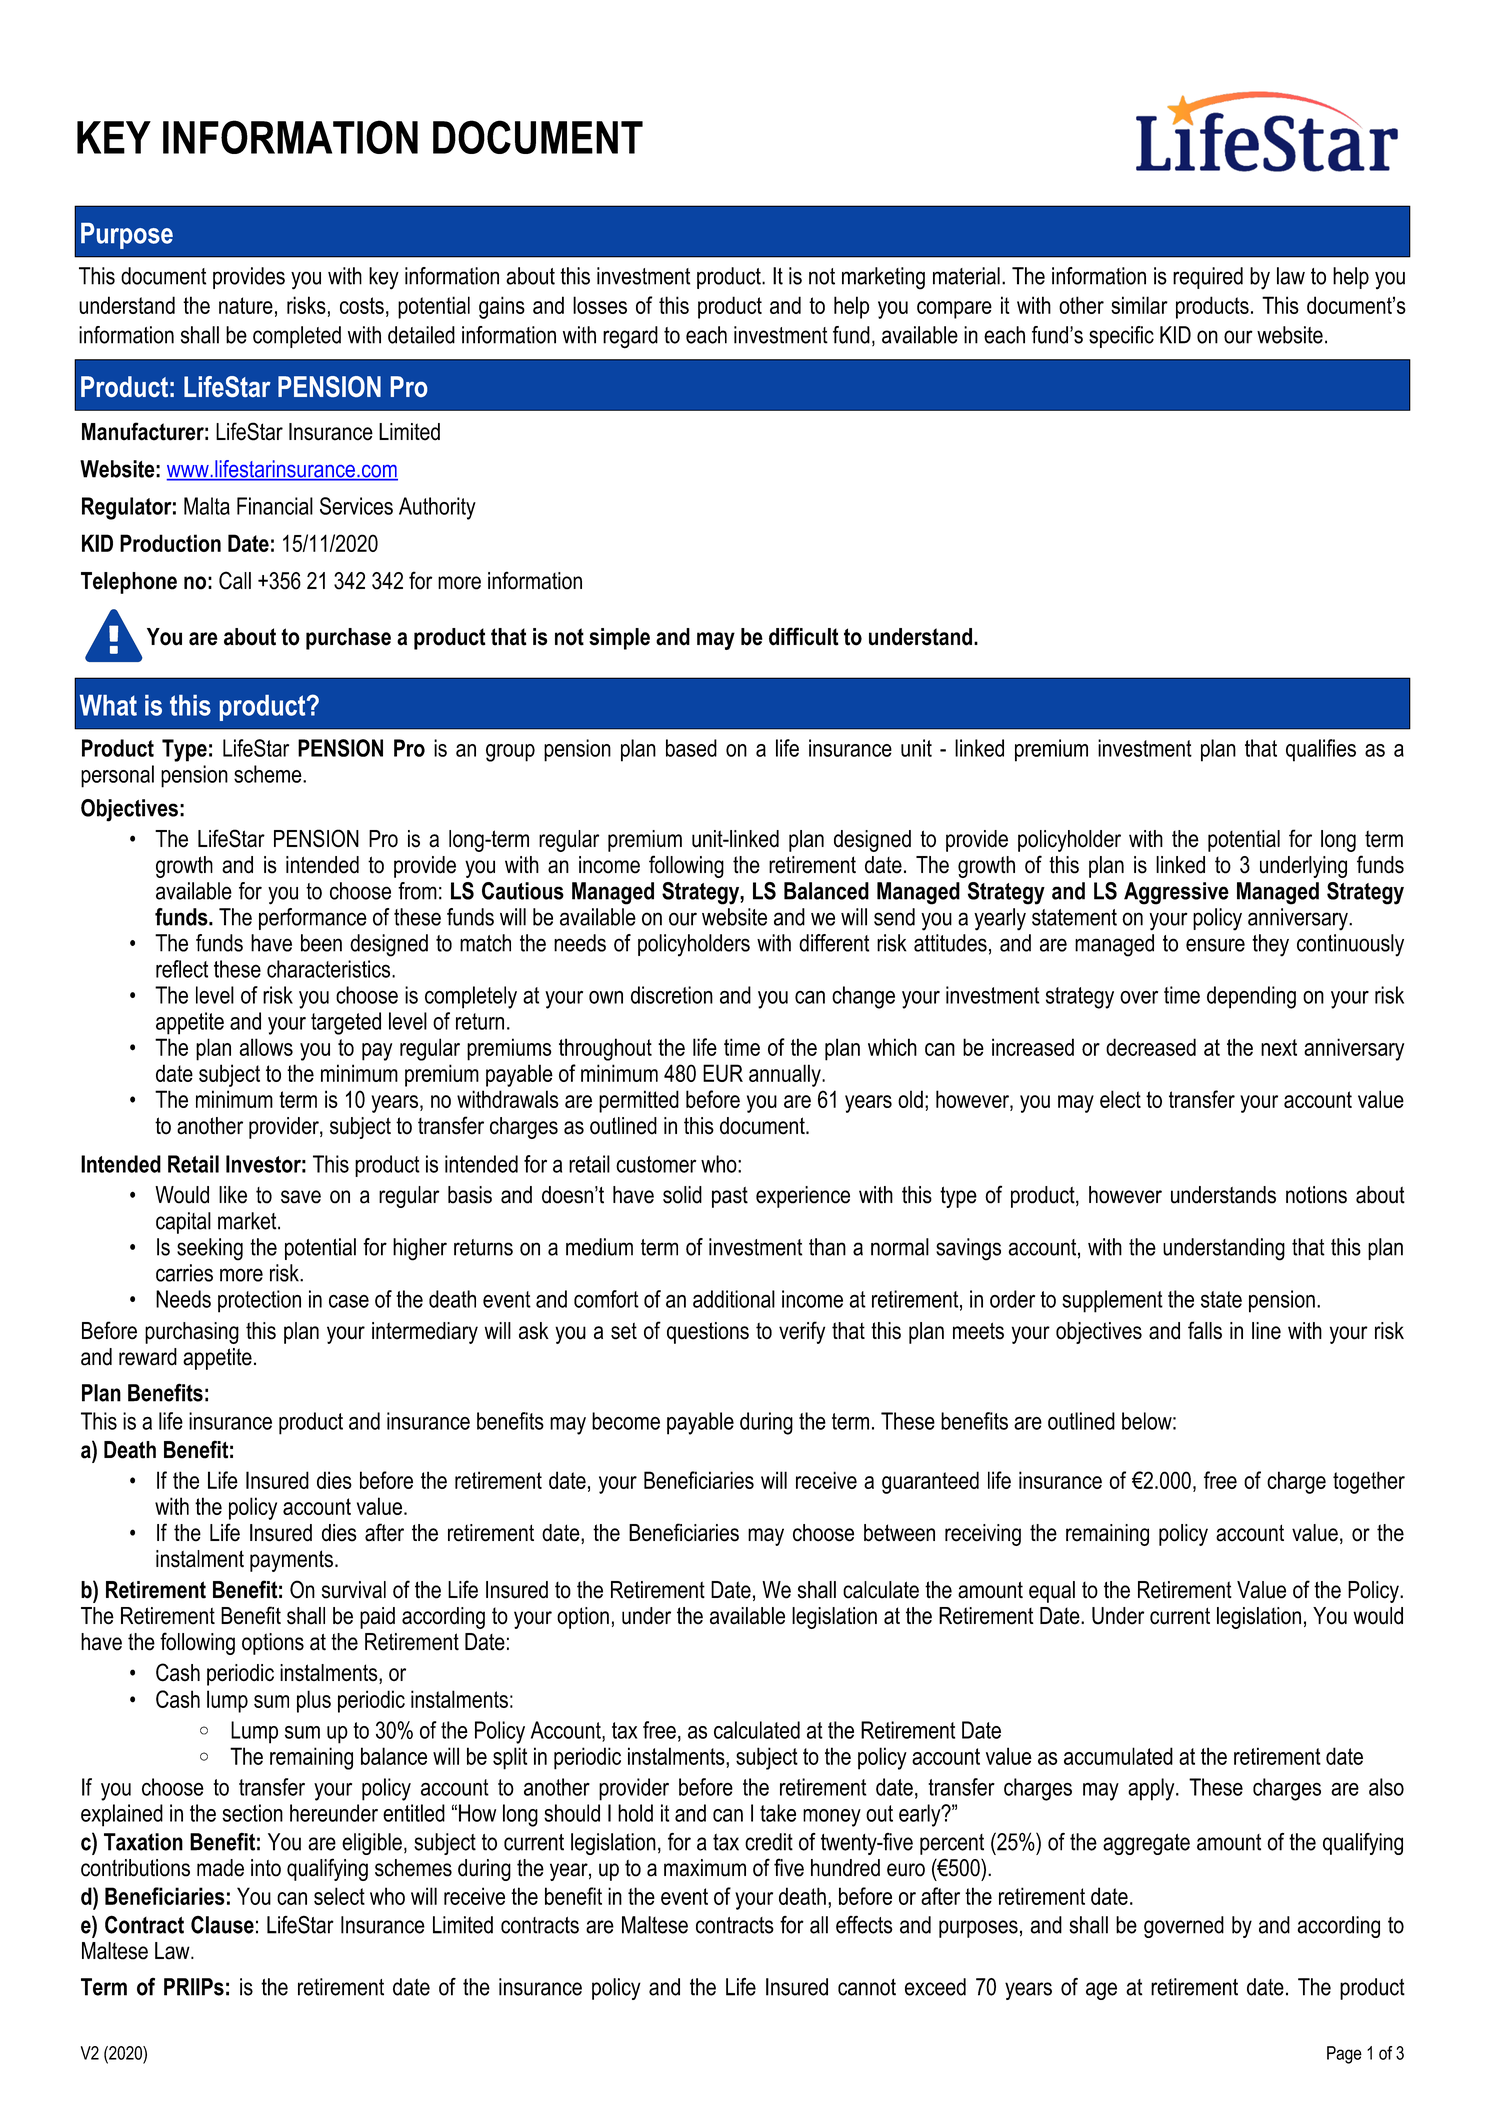 The image size is (1485, 2102). I want to click on regard, so click(630, 337).
